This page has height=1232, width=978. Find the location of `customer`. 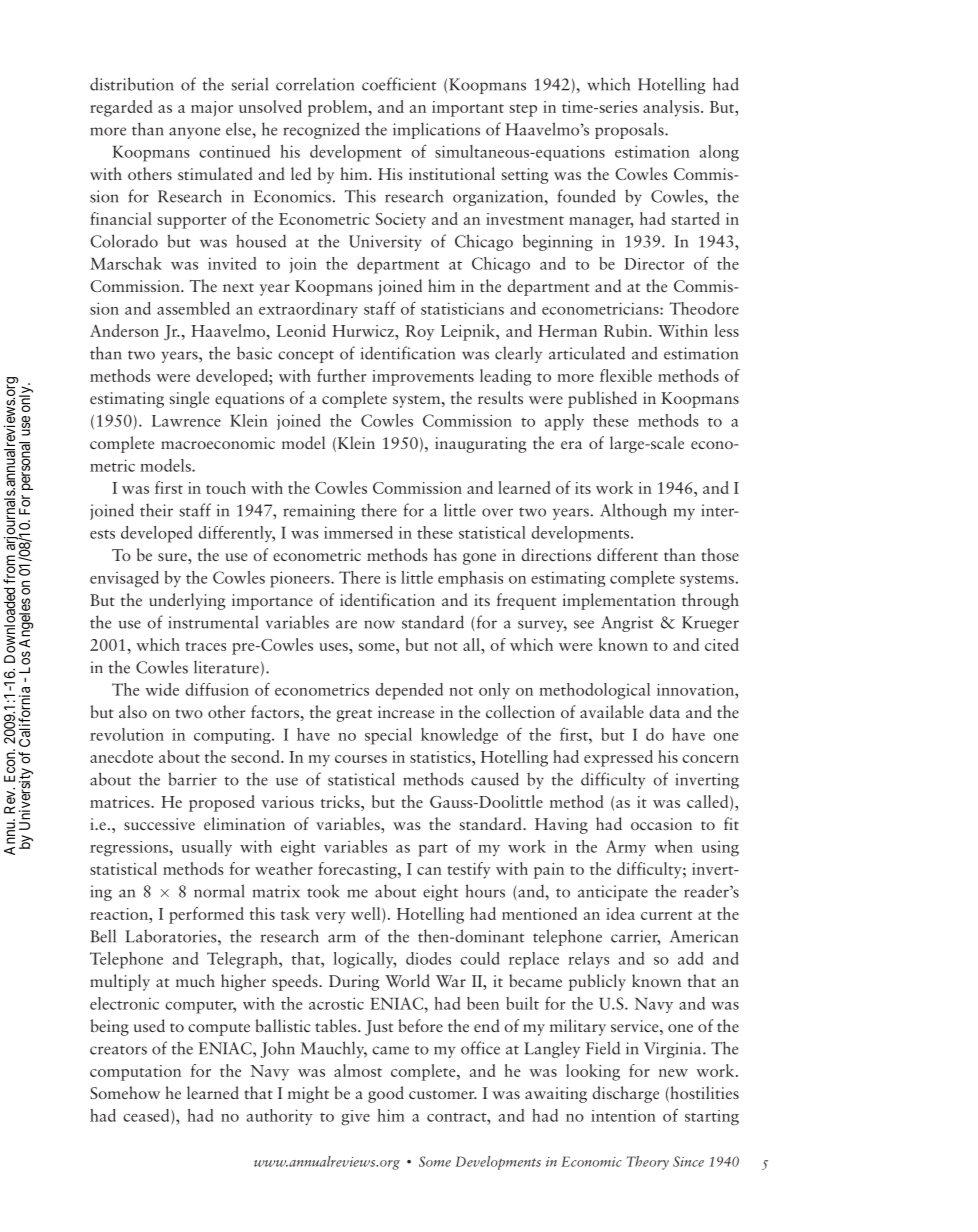

customer is located at coordinates (443, 1094).
